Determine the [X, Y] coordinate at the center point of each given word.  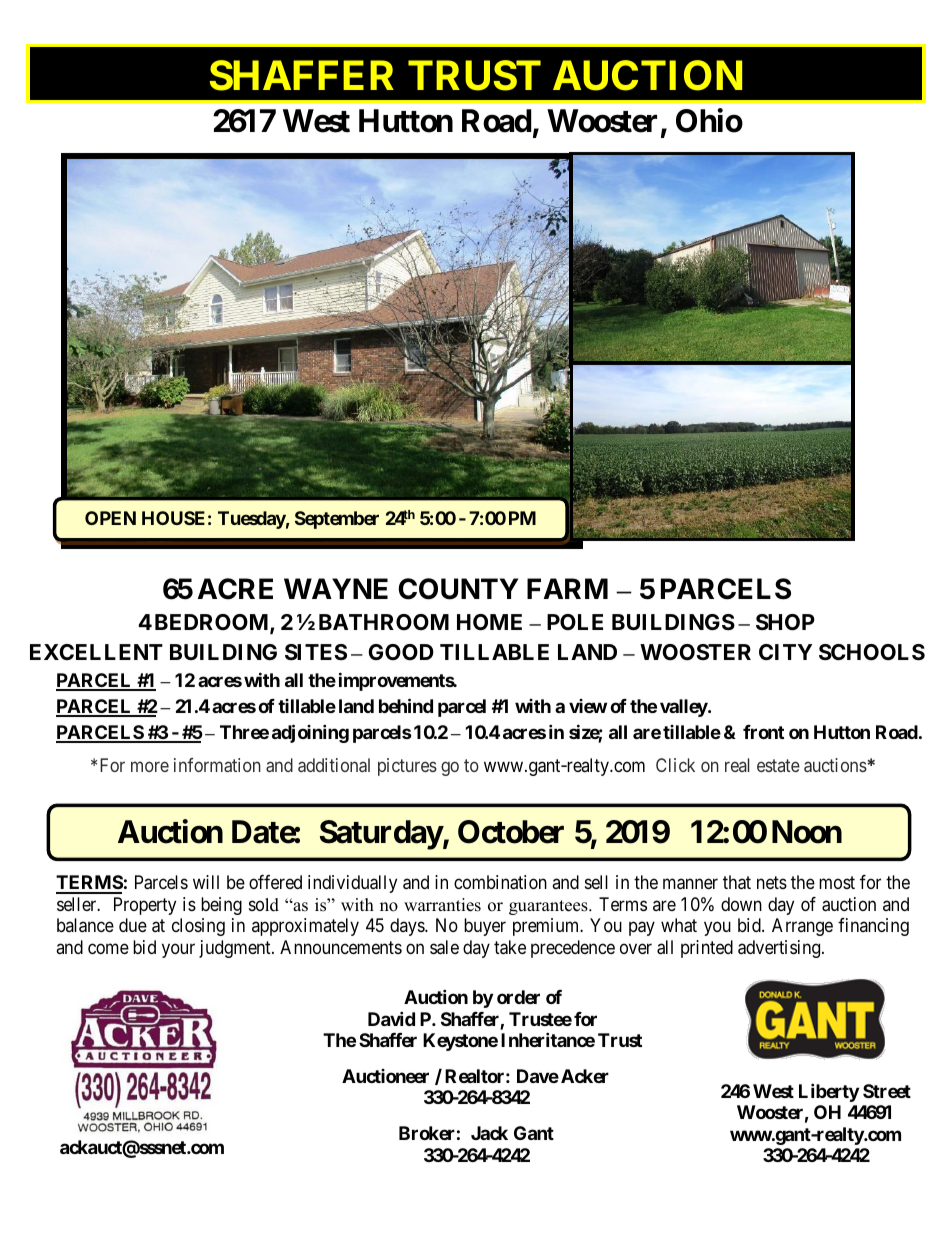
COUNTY [458, 589]
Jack [489, 1133]
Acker [585, 1076]
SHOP [785, 622]
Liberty [829, 1092]
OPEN [110, 518]
